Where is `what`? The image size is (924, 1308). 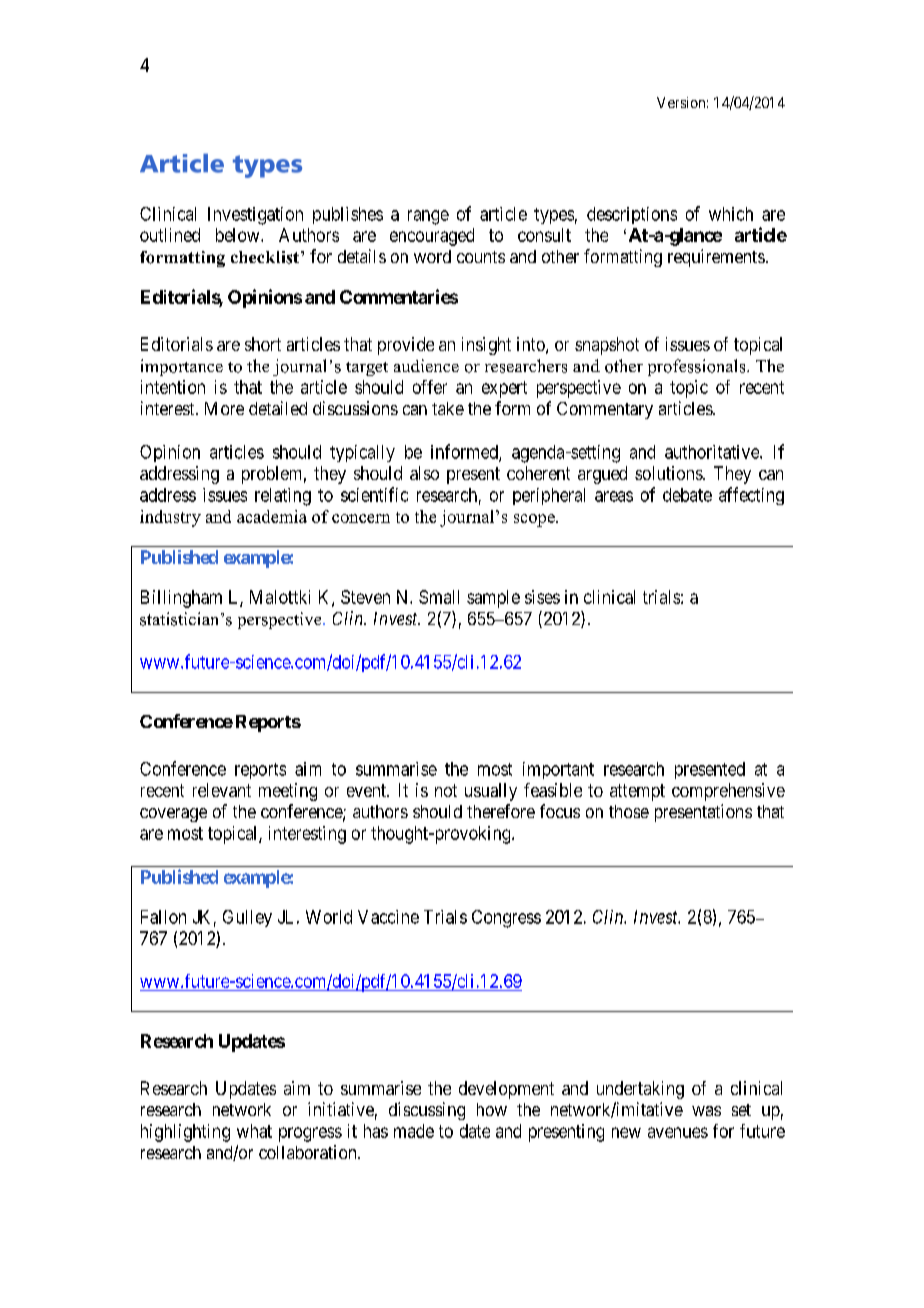 what is located at coordinates (254, 1131).
